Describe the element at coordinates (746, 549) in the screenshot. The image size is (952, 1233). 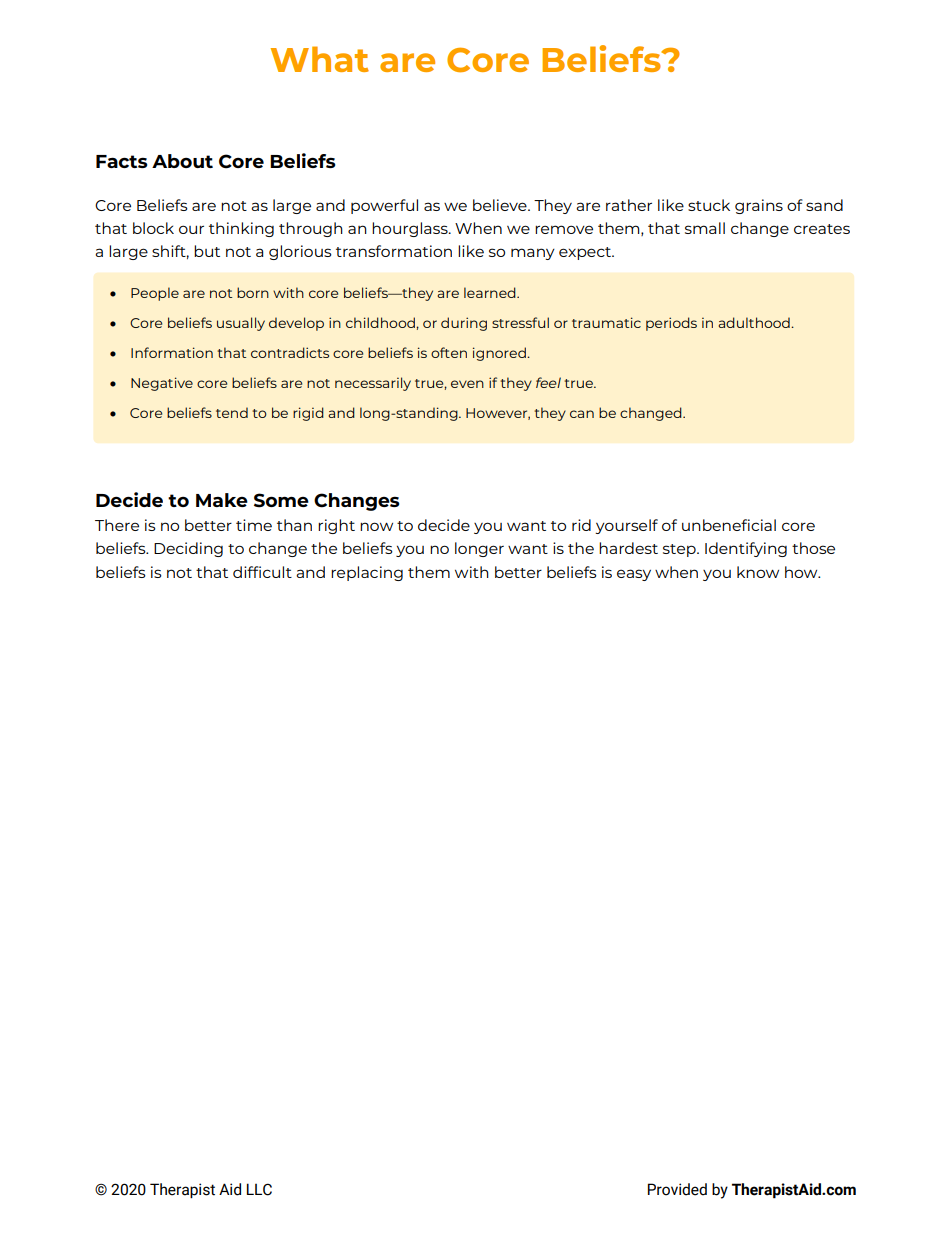
I see `Identifying` at that location.
